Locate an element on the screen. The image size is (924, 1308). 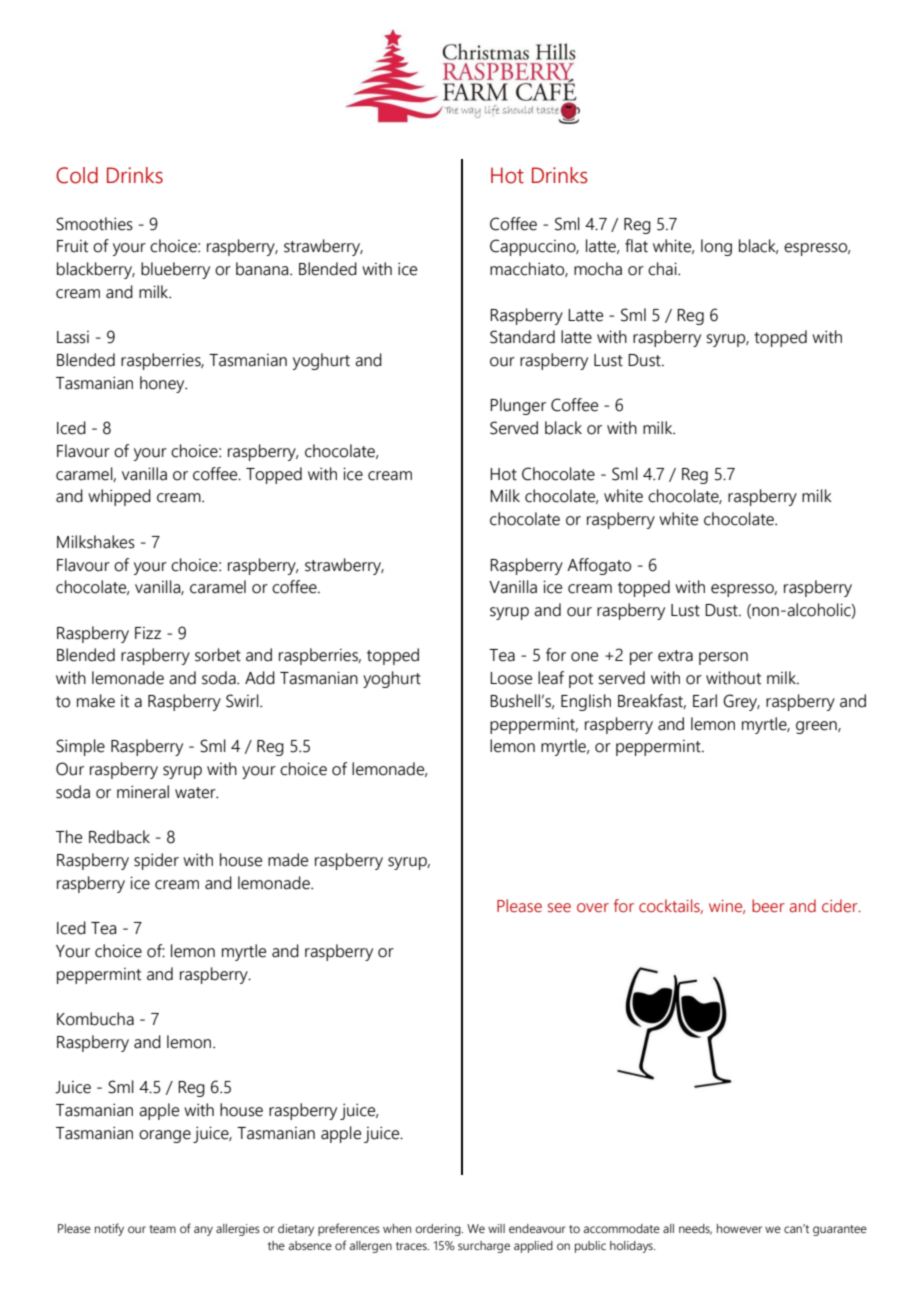
Grey is located at coordinates (741, 702).
